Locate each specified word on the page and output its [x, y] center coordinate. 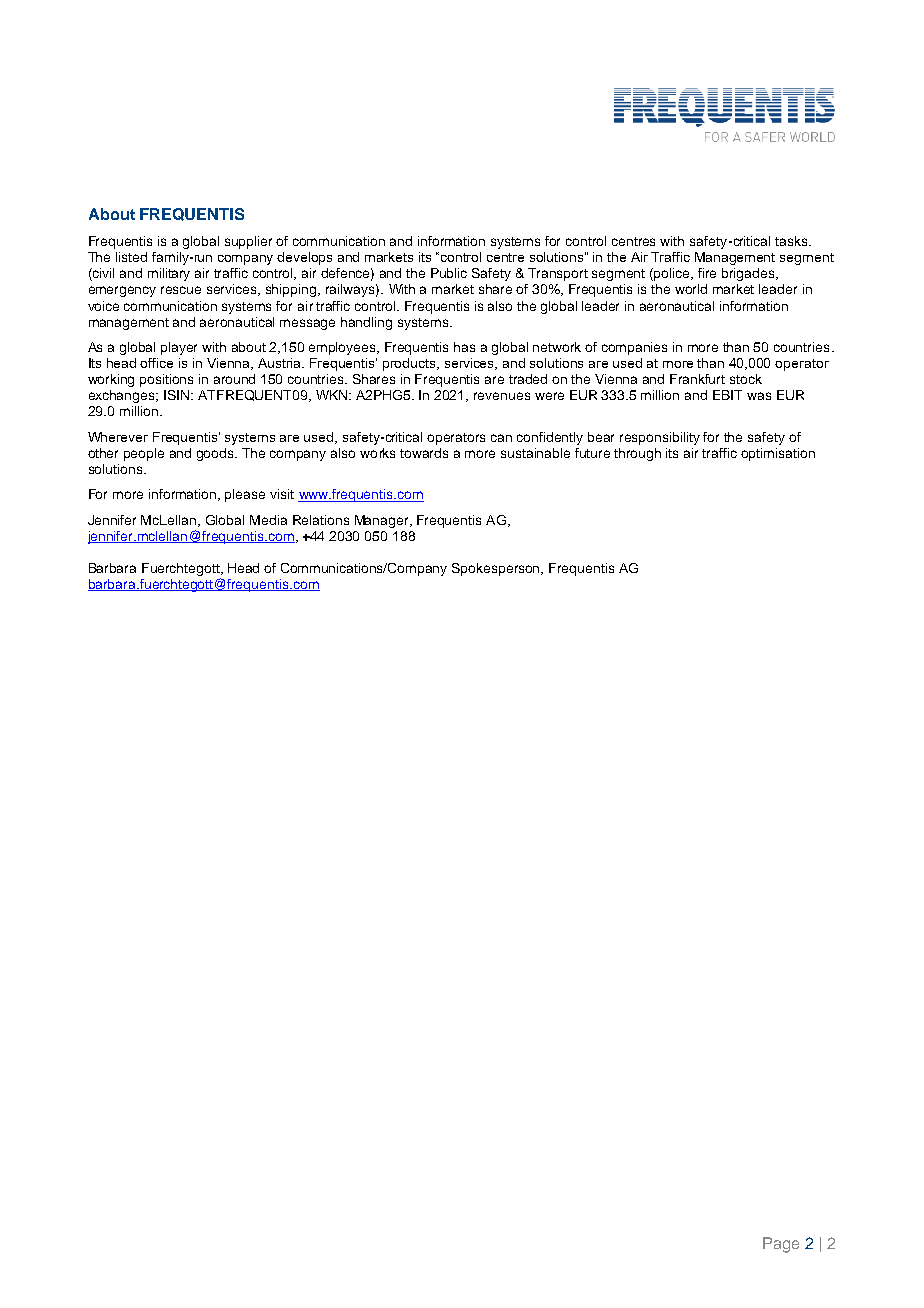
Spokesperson [497, 569]
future [592, 453]
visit [282, 494]
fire [707, 273]
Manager [383, 521]
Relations [321, 520]
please [245, 495]
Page [781, 1245]
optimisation [778, 454]
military [169, 274]
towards [424, 453]
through [637, 454]
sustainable [535, 453]
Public [449, 273]
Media [268, 520]
